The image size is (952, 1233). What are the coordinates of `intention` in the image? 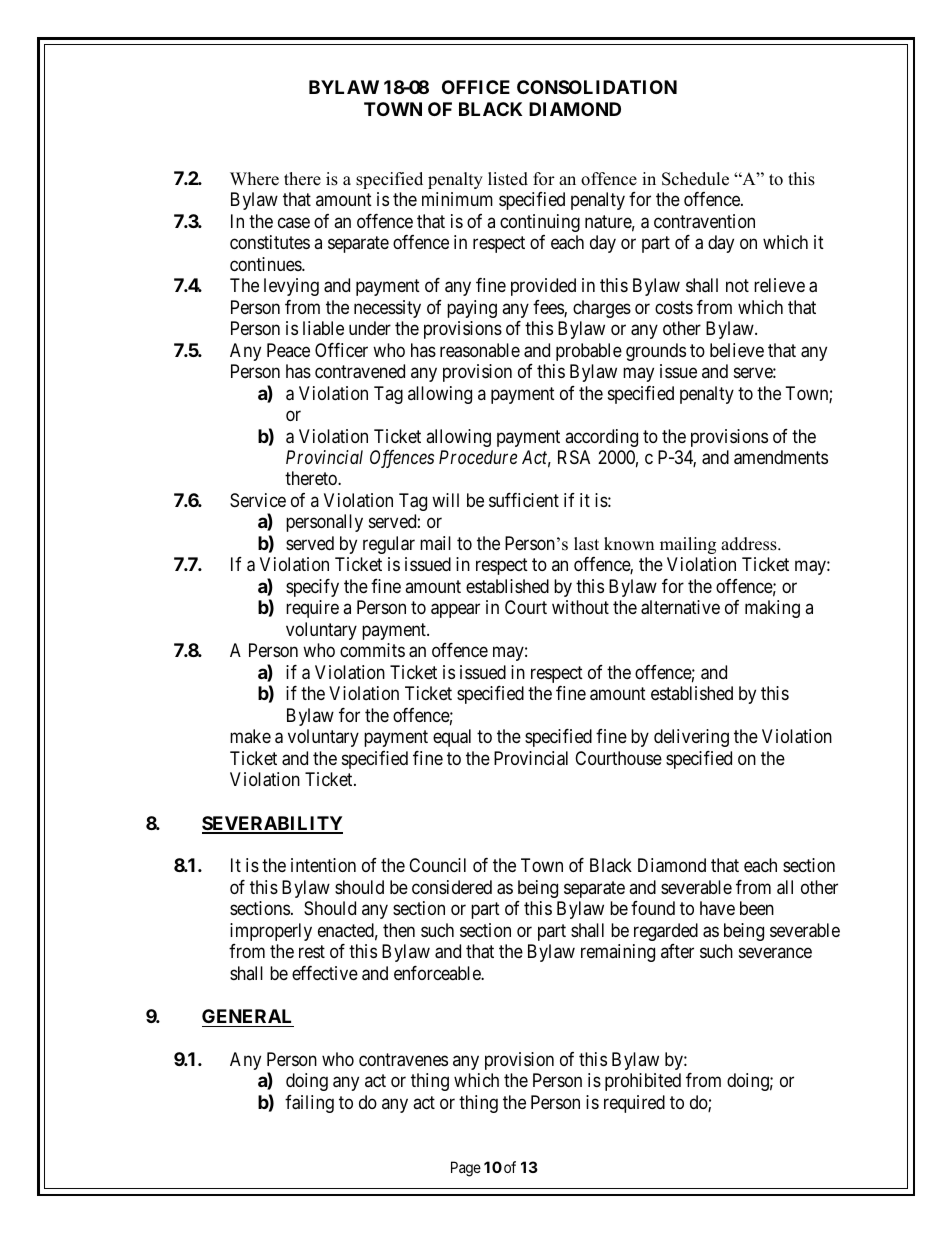 It's located at (323, 865).
